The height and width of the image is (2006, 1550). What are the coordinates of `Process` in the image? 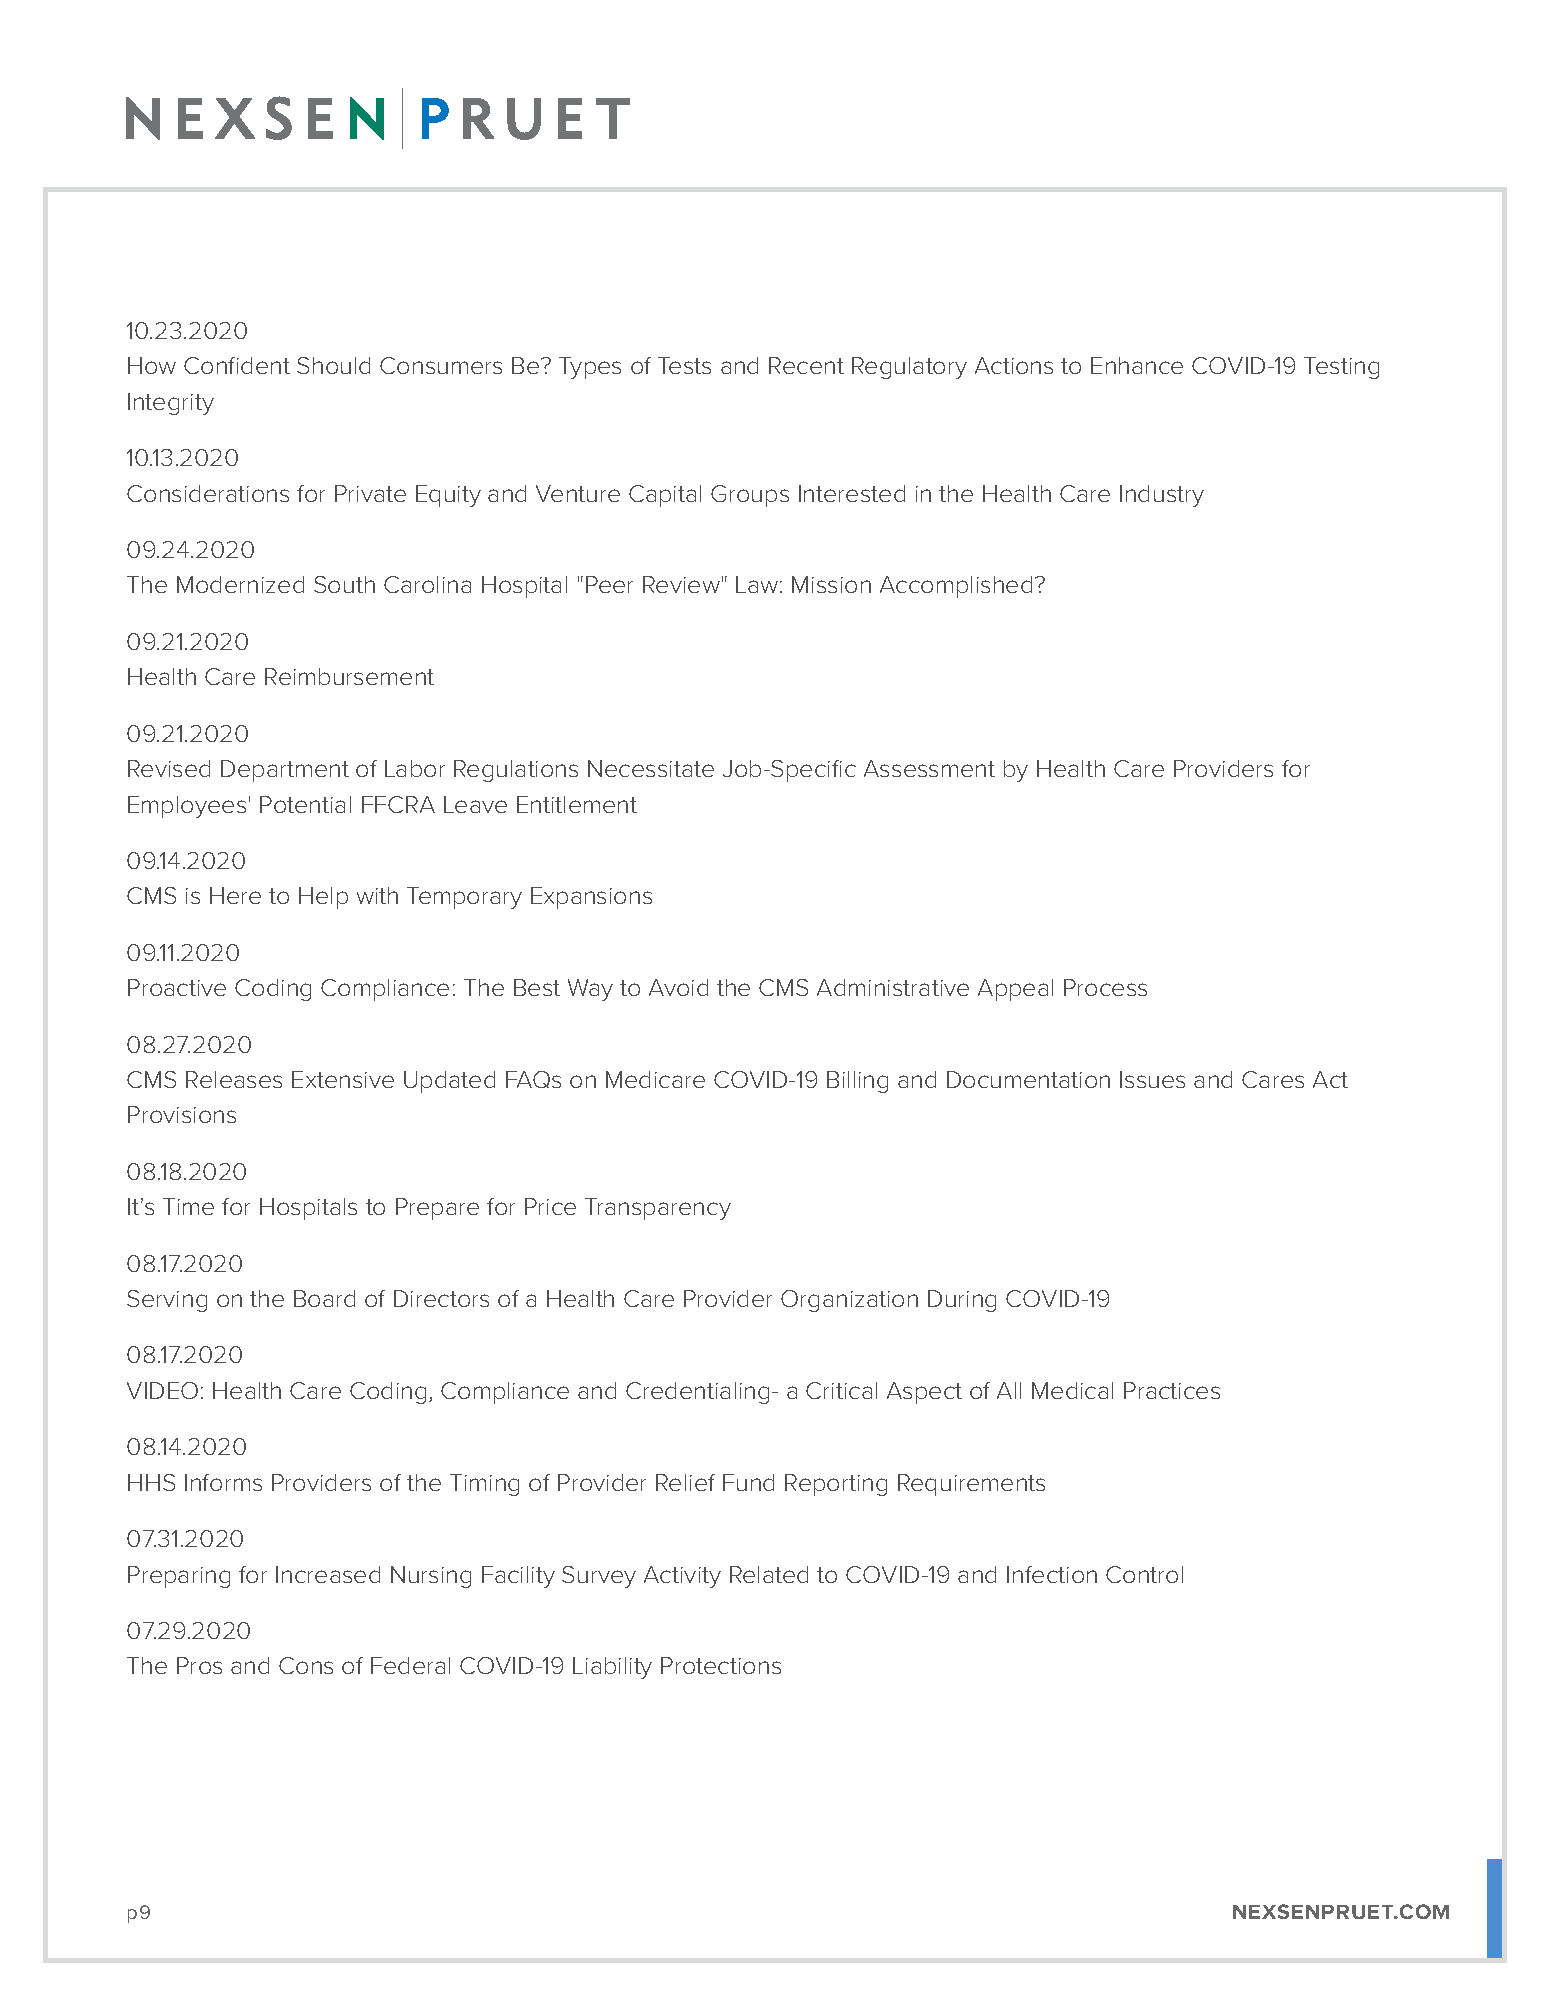 It's located at (1105, 987).
